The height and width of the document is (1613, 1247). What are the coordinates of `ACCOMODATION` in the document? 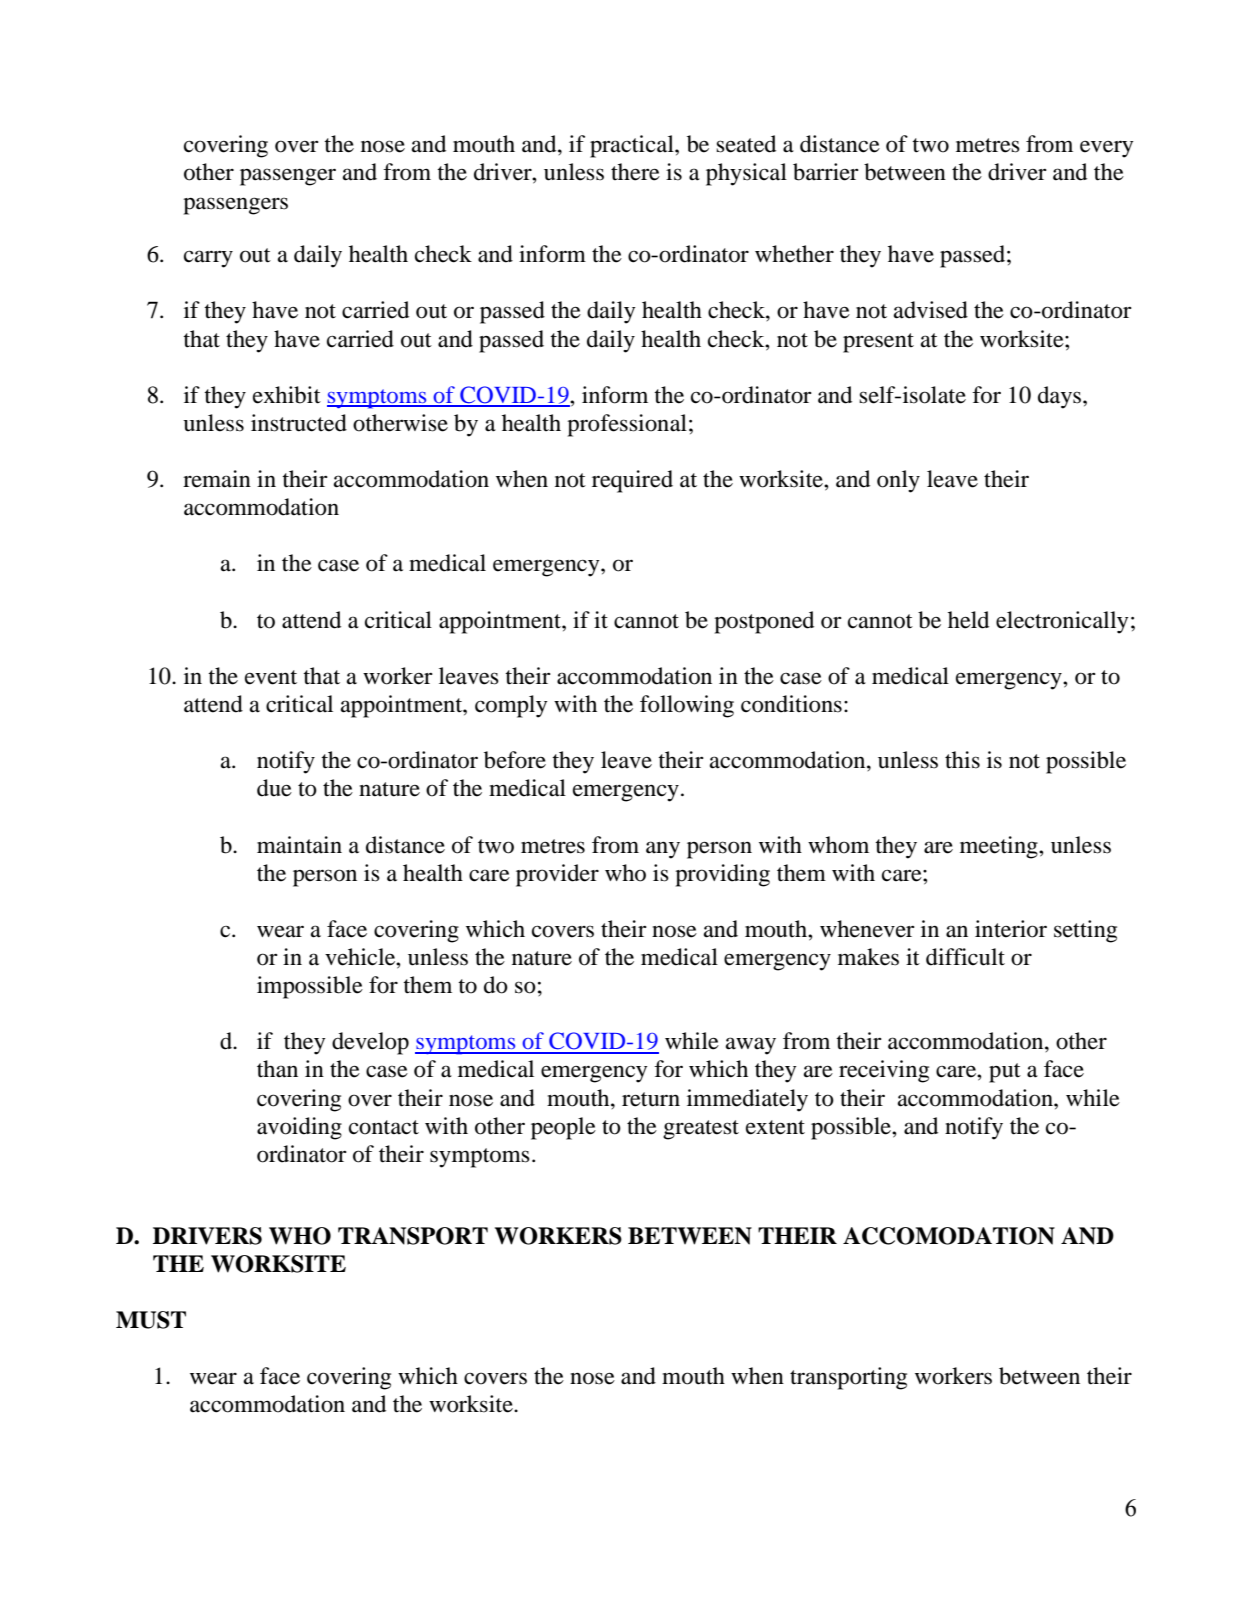 It's located at (949, 1236).
